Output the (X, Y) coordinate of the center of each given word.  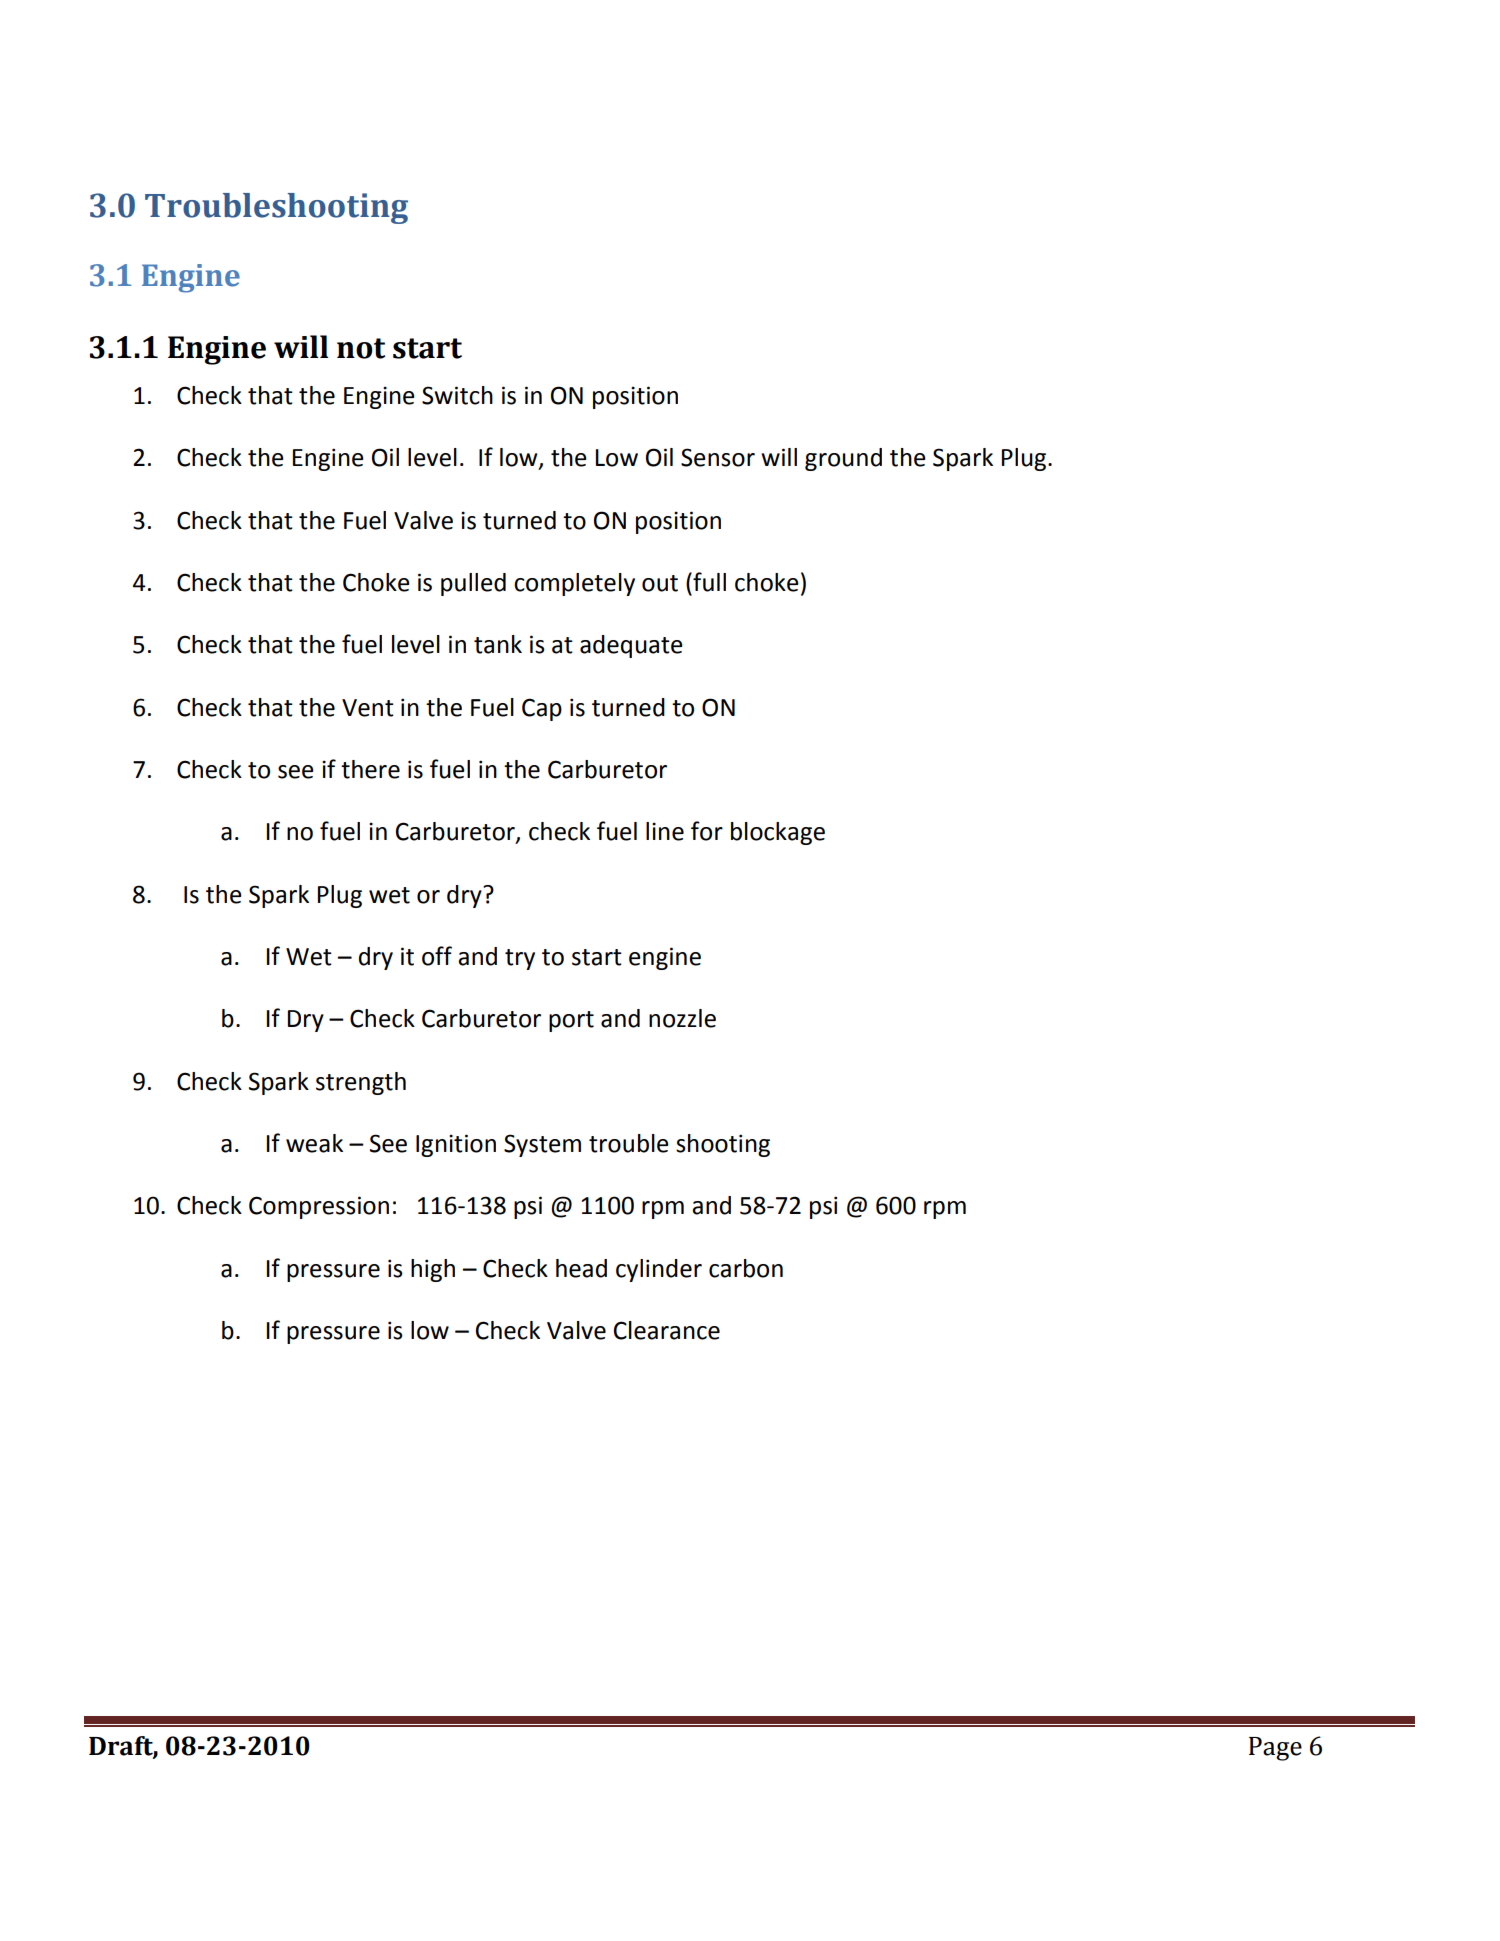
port (571, 1021)
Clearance (667, 1330)
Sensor (718, 457)
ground (843, 459)
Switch (457, 395)
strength (361, 1083)
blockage (778, 833)
